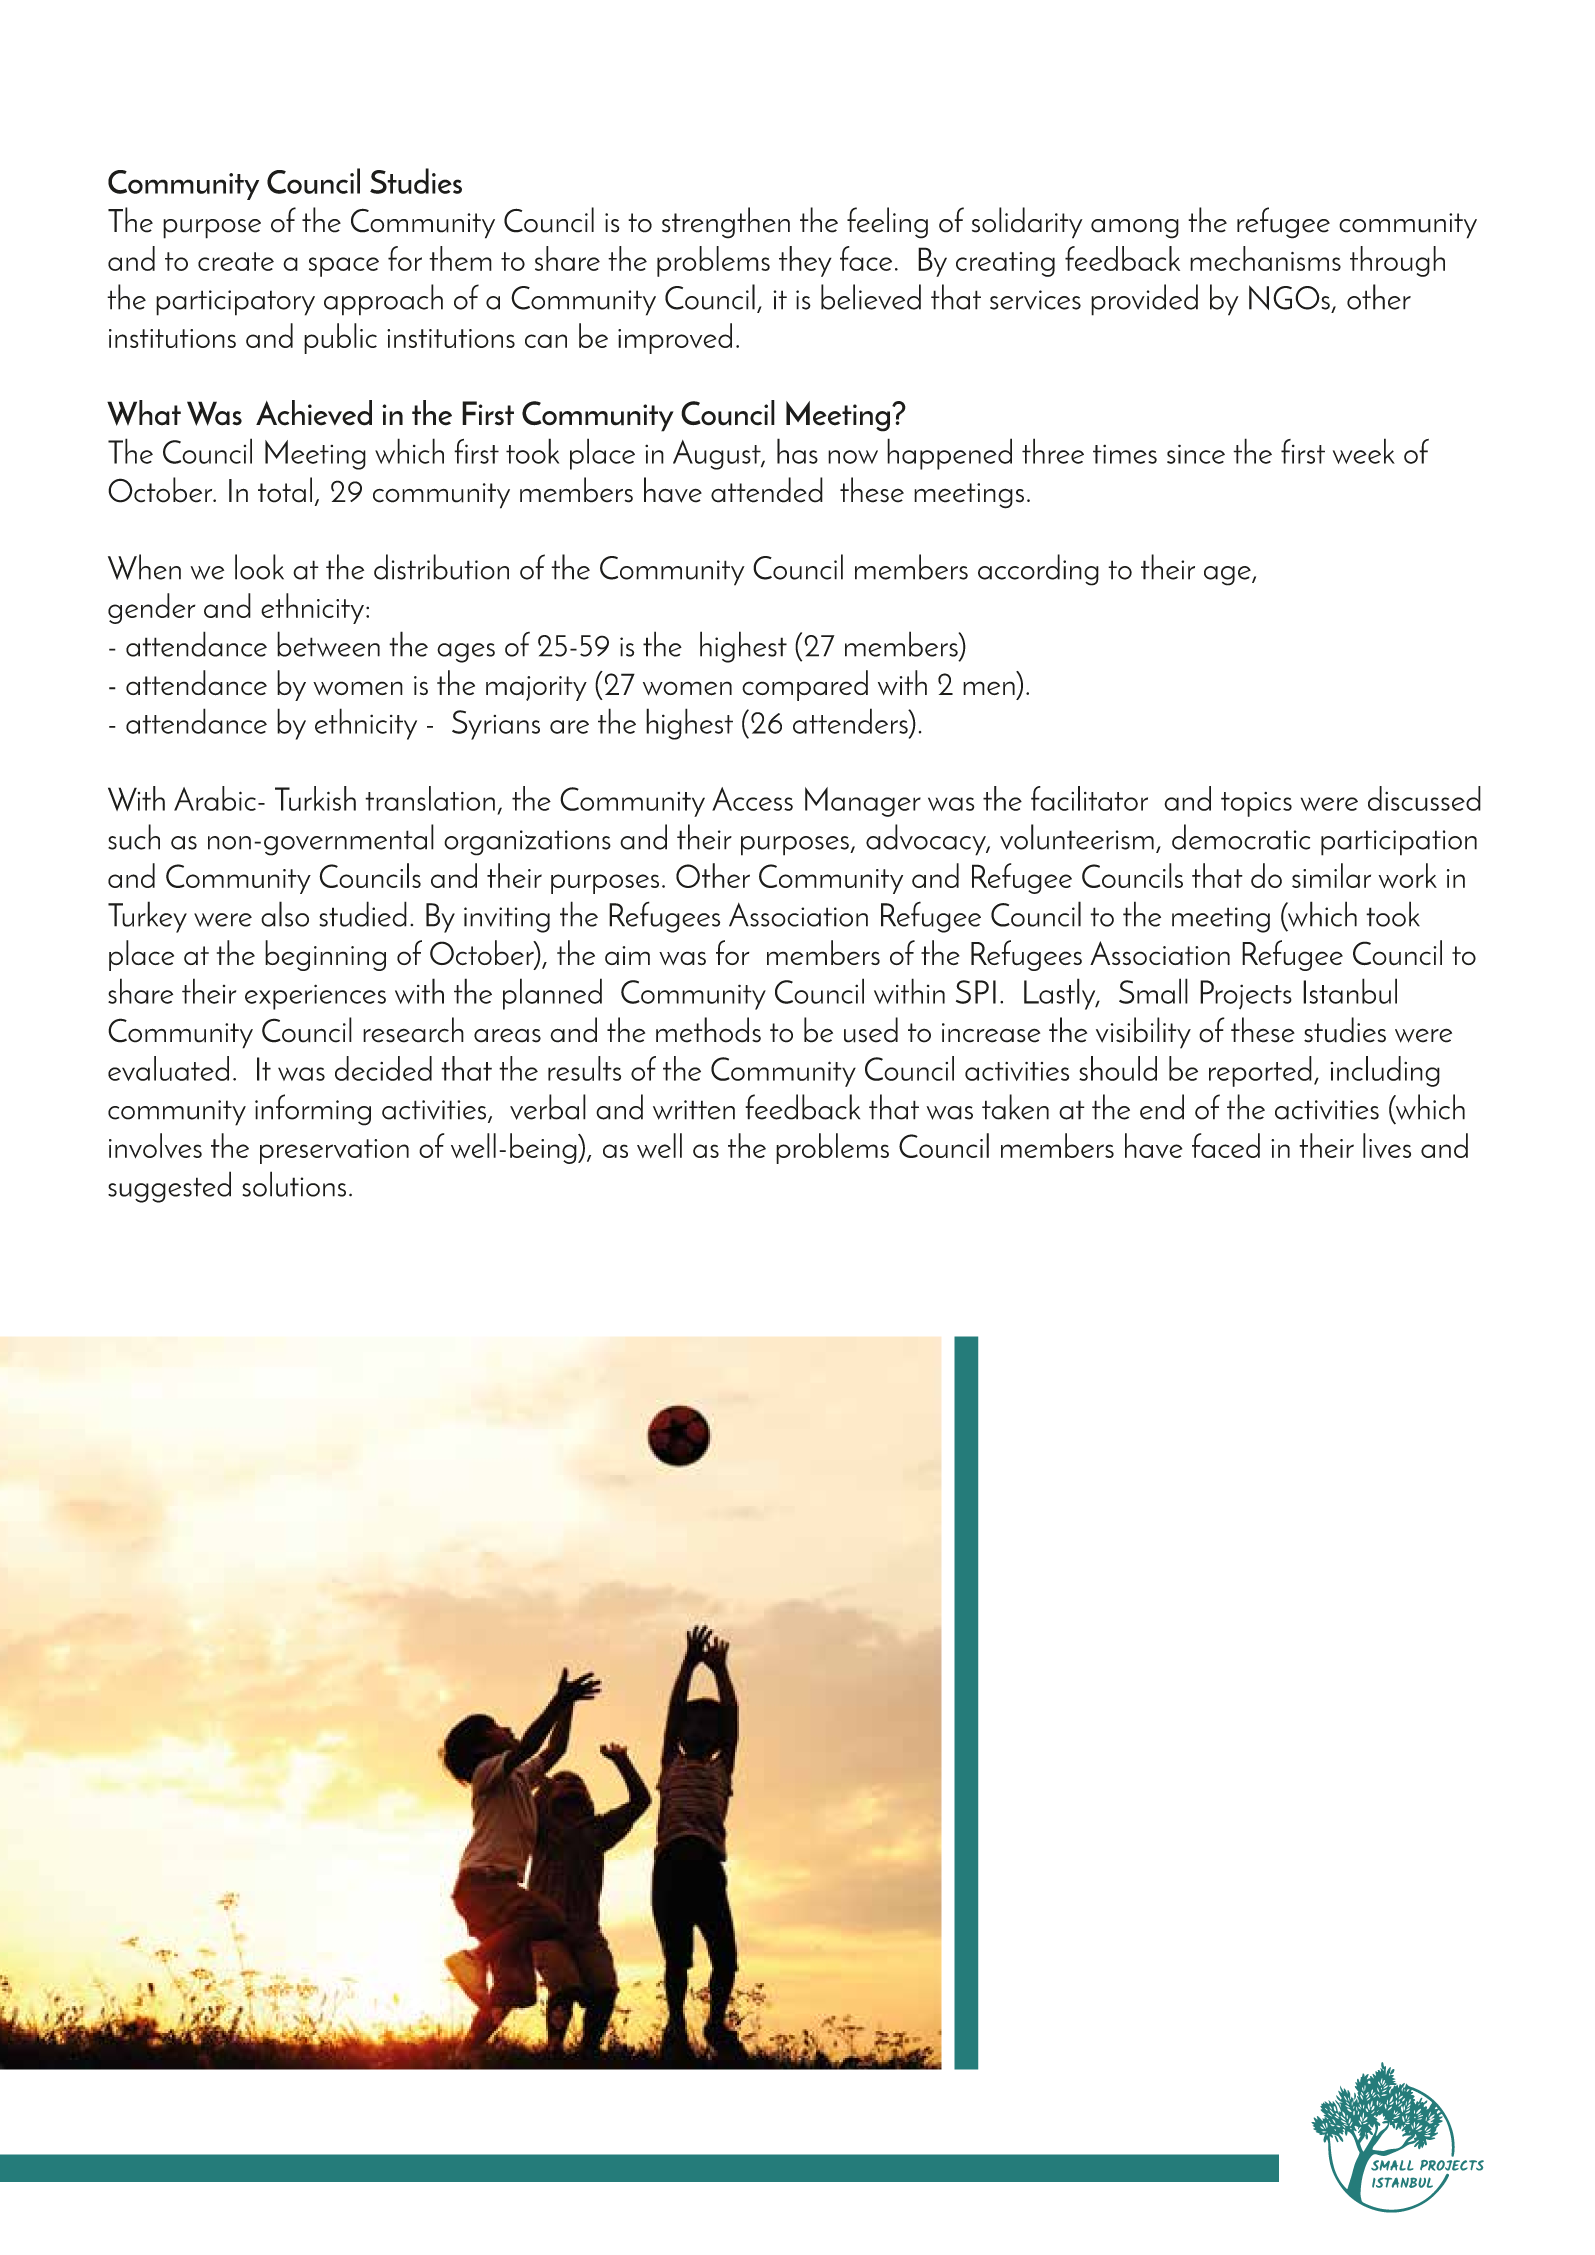 The height and width of the screenshot is (2255, 1595). I want to click on since, so click(1196, 454).
